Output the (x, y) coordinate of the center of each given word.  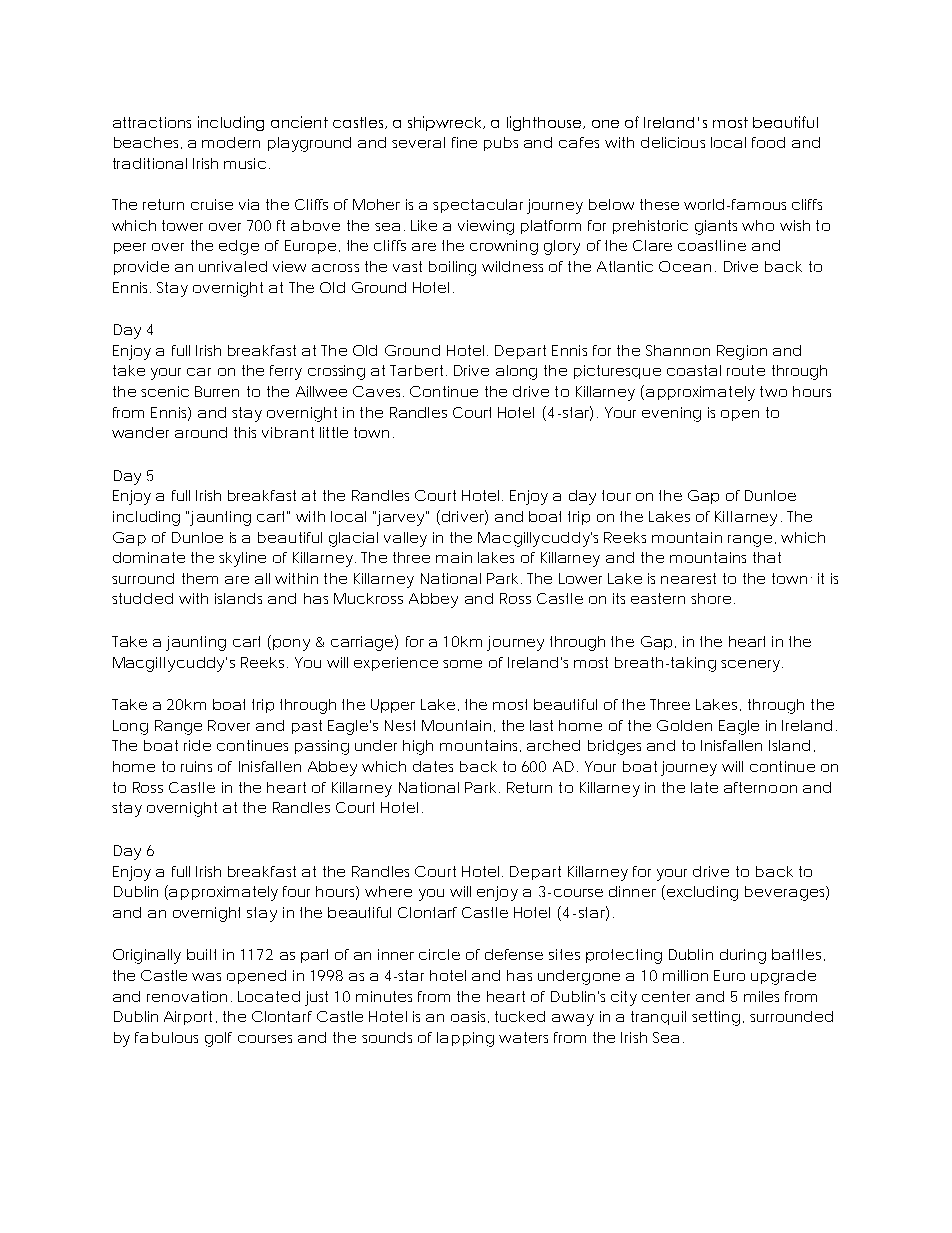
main (454, 557)
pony (291, 645)
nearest (688, 578)
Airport (188, 1018)
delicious (673, 142)
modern (231, 142)
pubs (501, 144)
